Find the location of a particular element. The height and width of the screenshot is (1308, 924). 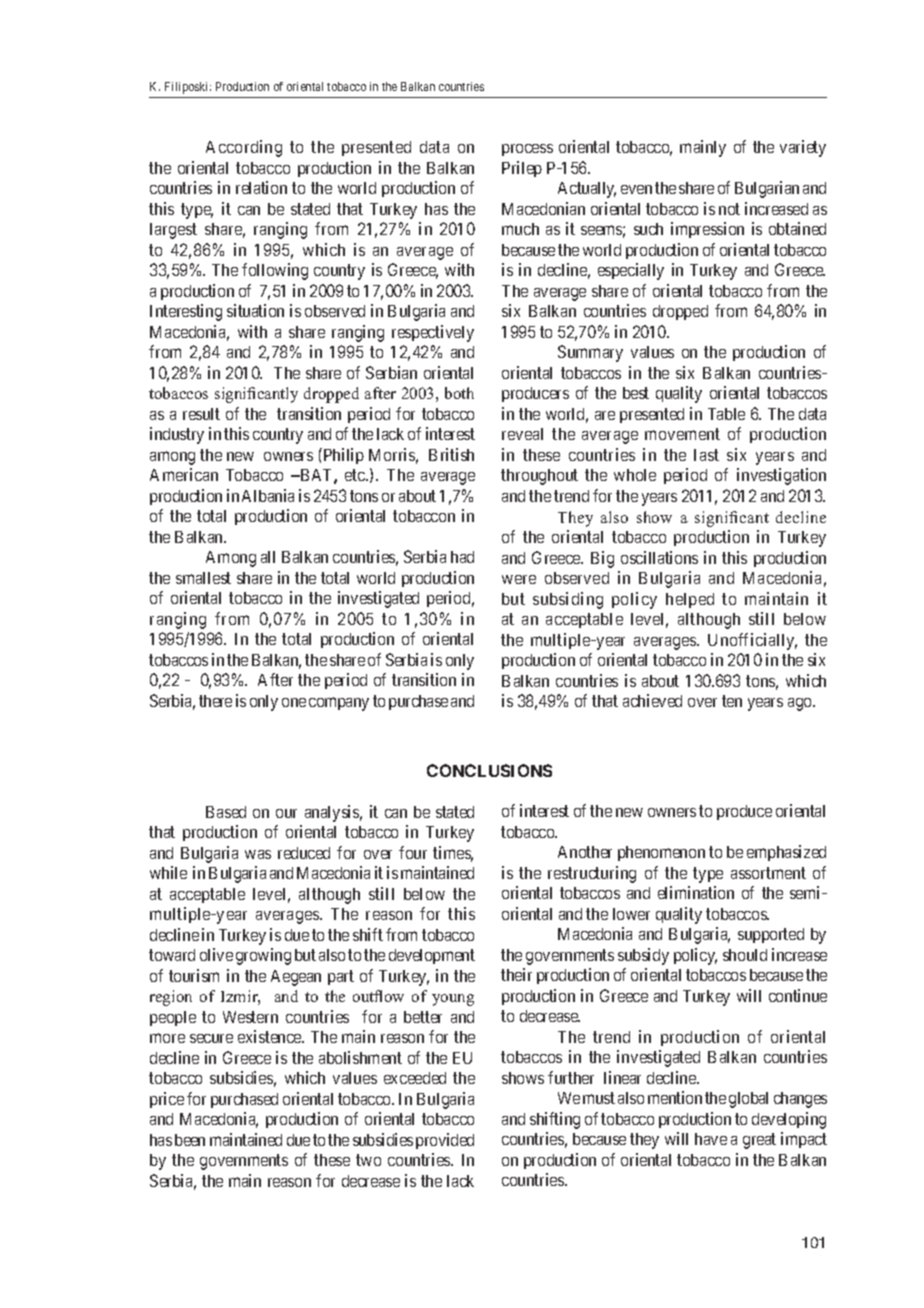

Unofficially is located at coordinates (752, 641).
